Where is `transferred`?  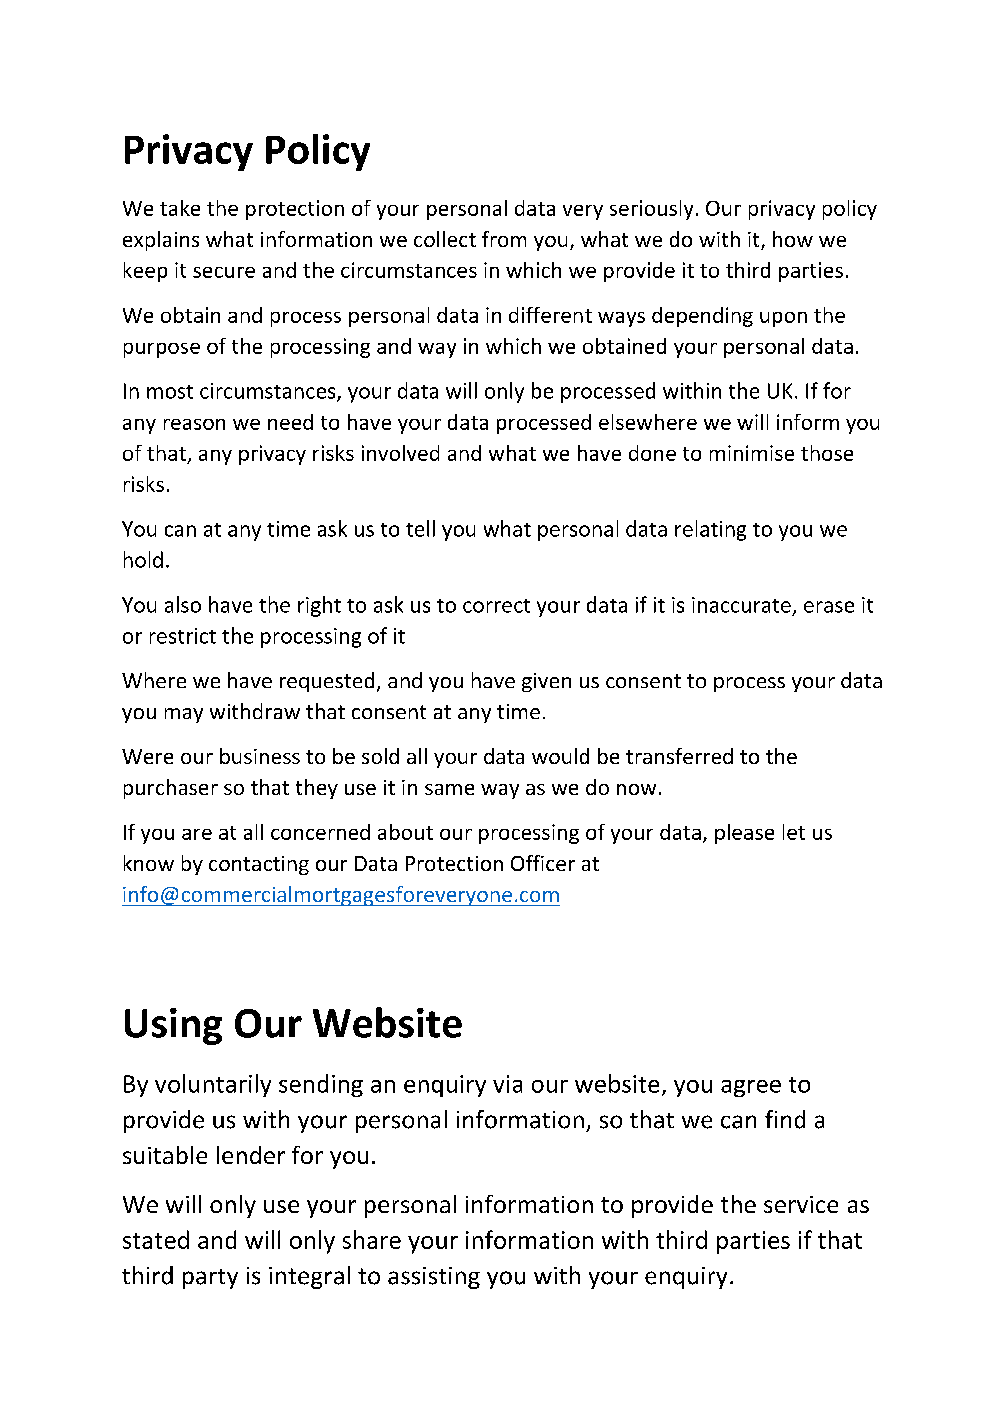
transferred is located at coordinates (679, 756).
